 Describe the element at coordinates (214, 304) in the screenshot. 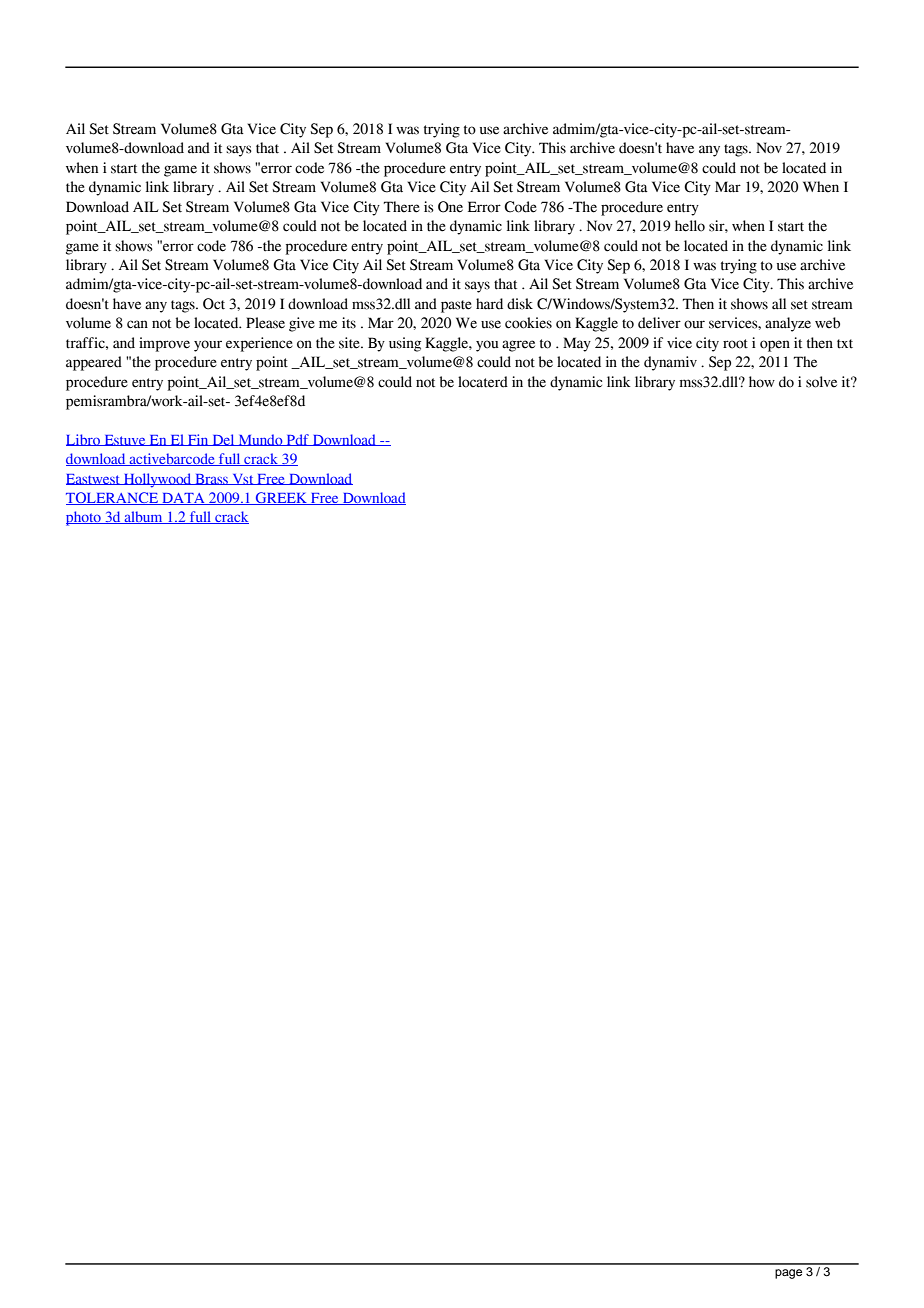

I see `Oct` at that location.
